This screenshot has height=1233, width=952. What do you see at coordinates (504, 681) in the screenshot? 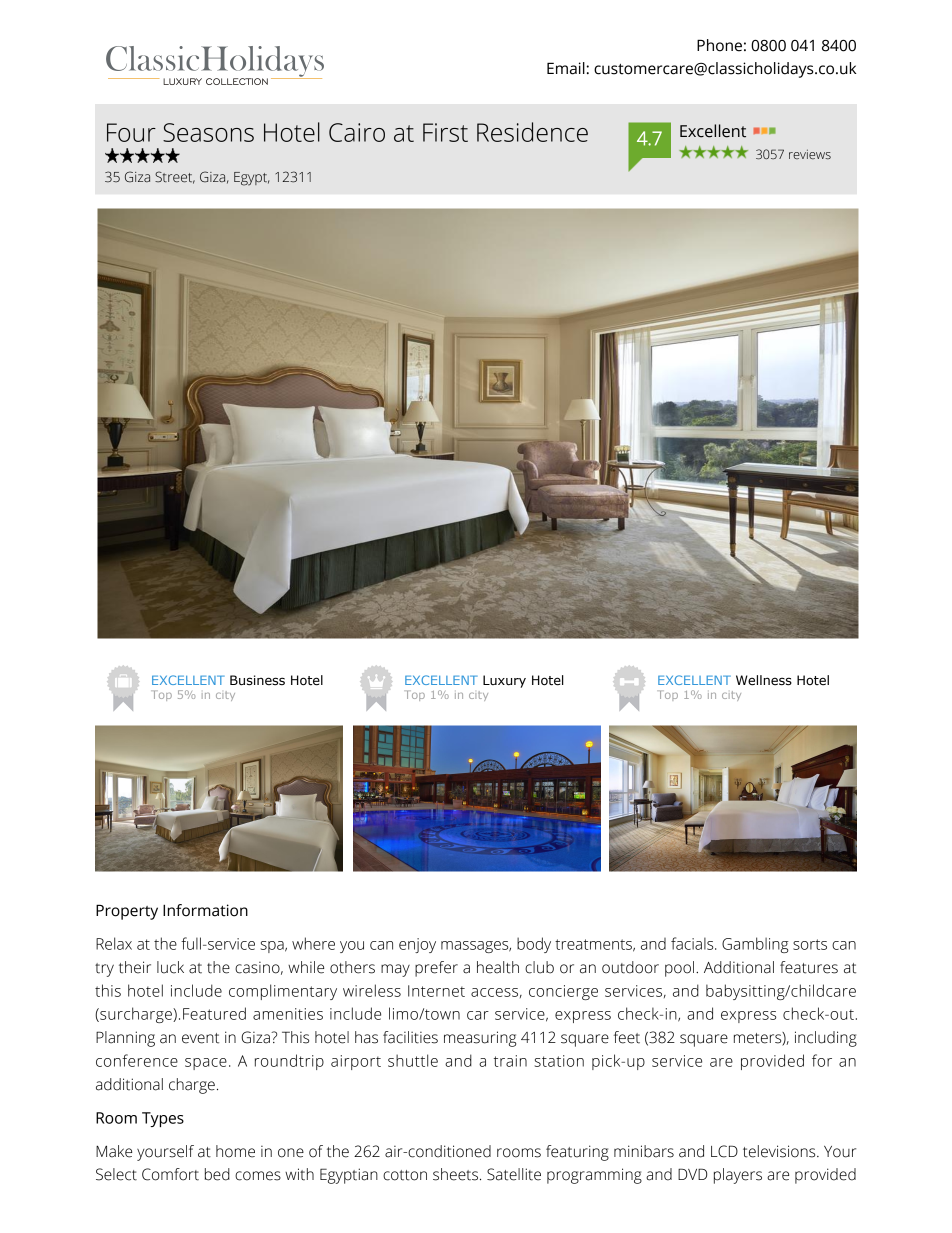
I see `Luxury` at bounding box center [504, 681].
